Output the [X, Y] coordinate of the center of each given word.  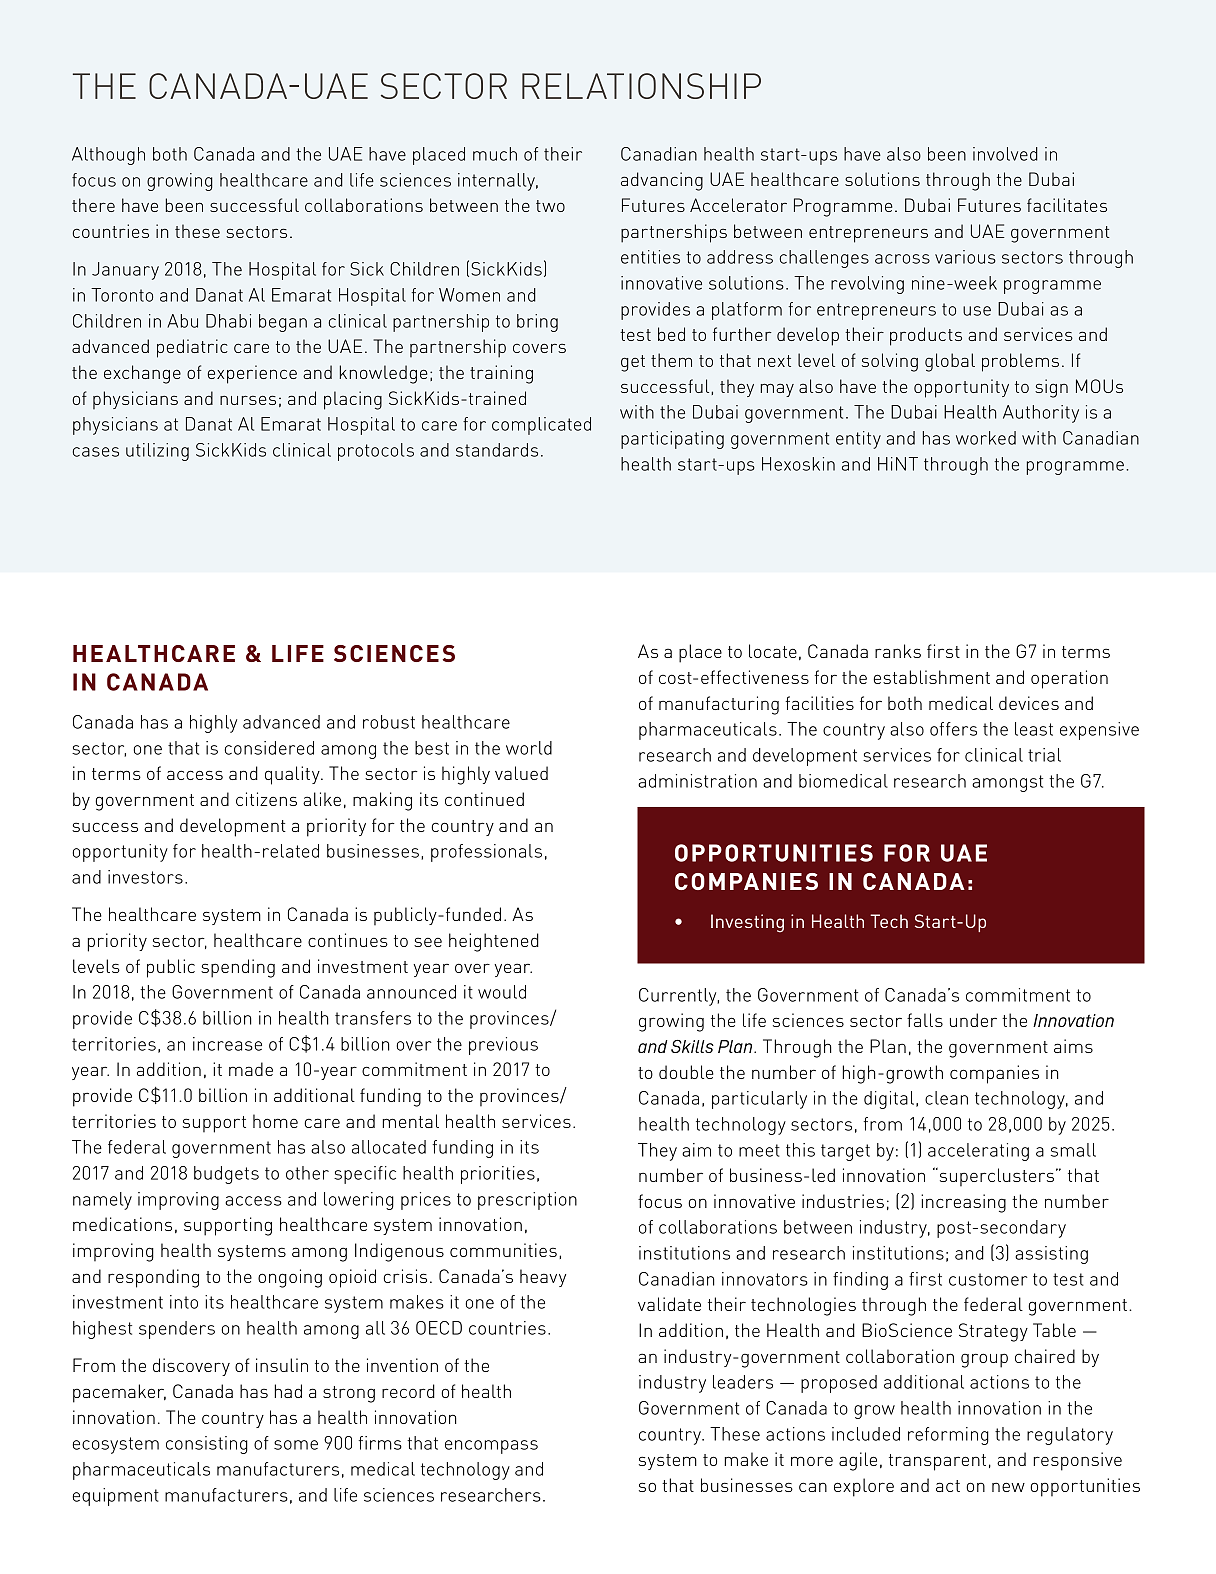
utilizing [157, 452]
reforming [948, 1436]
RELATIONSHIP [641, 86]
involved [1005, 154]
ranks [898, 651]
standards [497, 450]
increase [227, 1044]
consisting [207, 1445]
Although [108, 156]
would [502, 992]
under [973, 1020]
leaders [743, 1382]
